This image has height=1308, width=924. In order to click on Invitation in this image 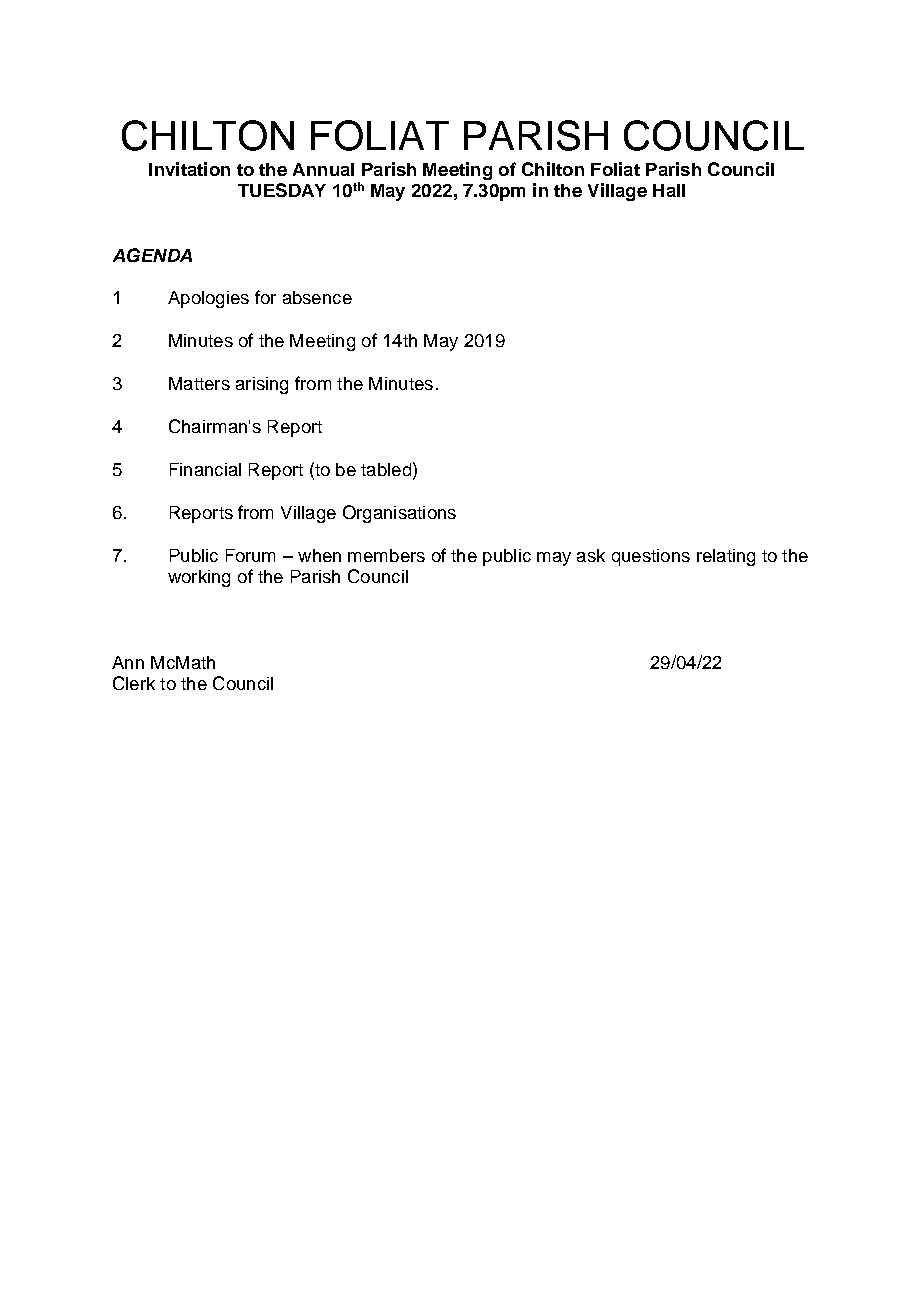, I will do `click(189, 169)`.
